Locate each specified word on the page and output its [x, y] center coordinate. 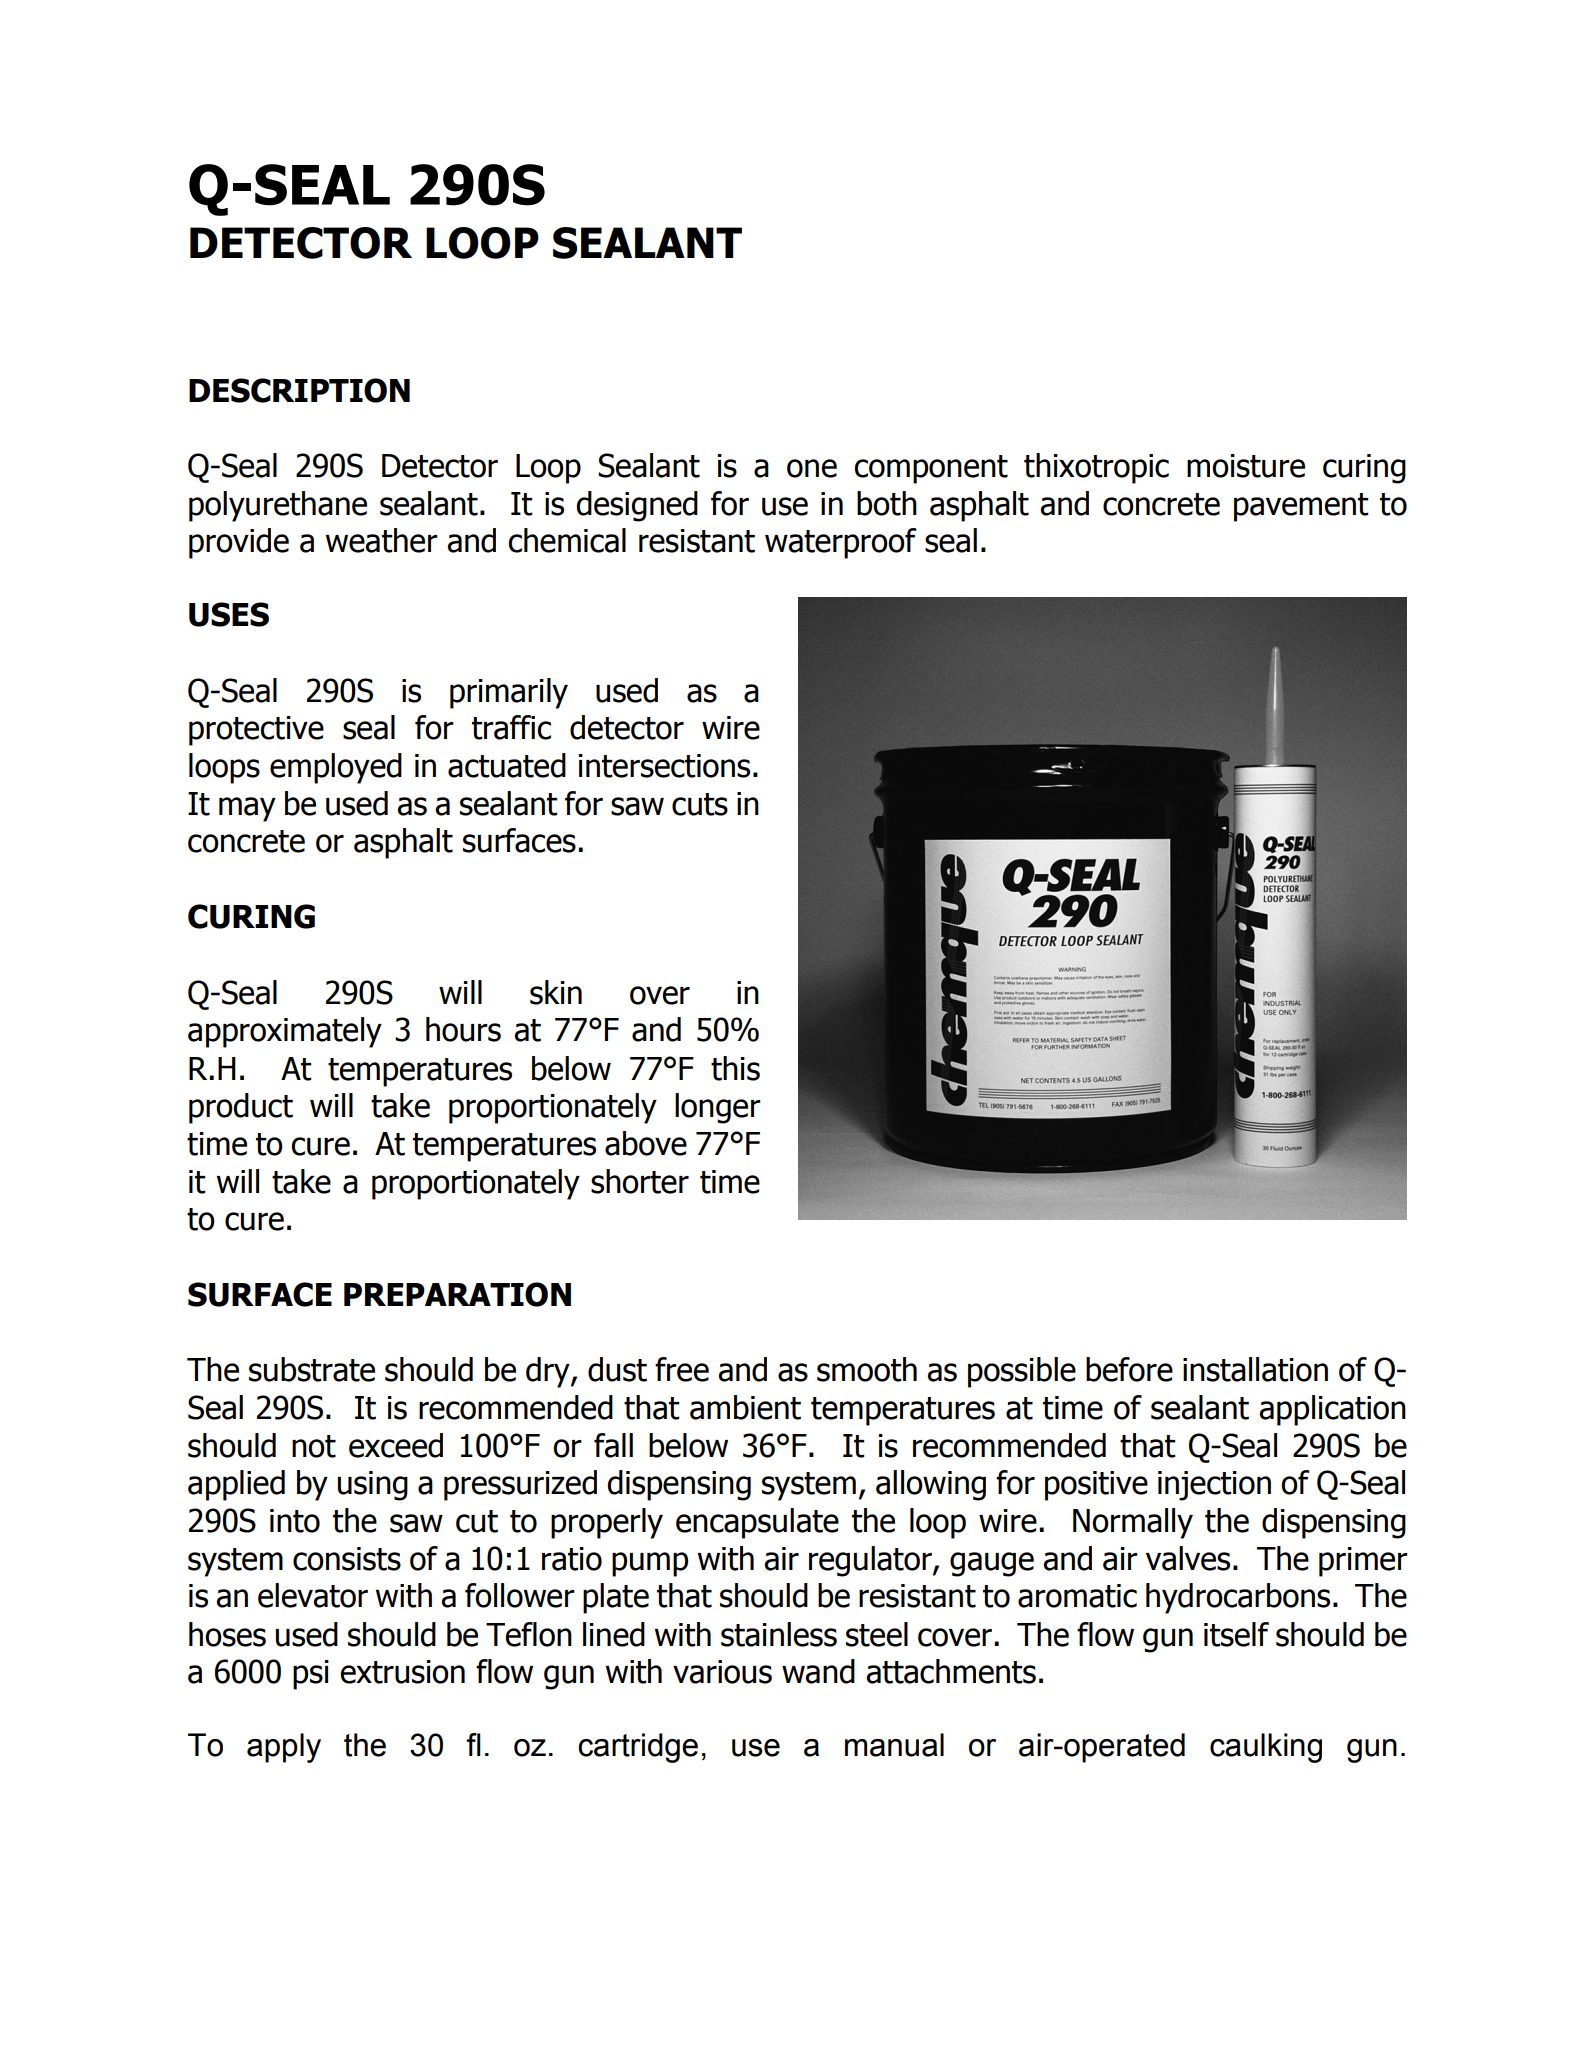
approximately [285, 1032]
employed [336, 768]
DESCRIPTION [299, 390]
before [1129, 1369]
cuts [700, 804]
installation [1255, 1369]
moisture [1246, 466]
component [931, 469]
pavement [1301, 507]
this [735, 1068]
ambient [745, 1407]
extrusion [402, 1672]
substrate [312, 1369]
